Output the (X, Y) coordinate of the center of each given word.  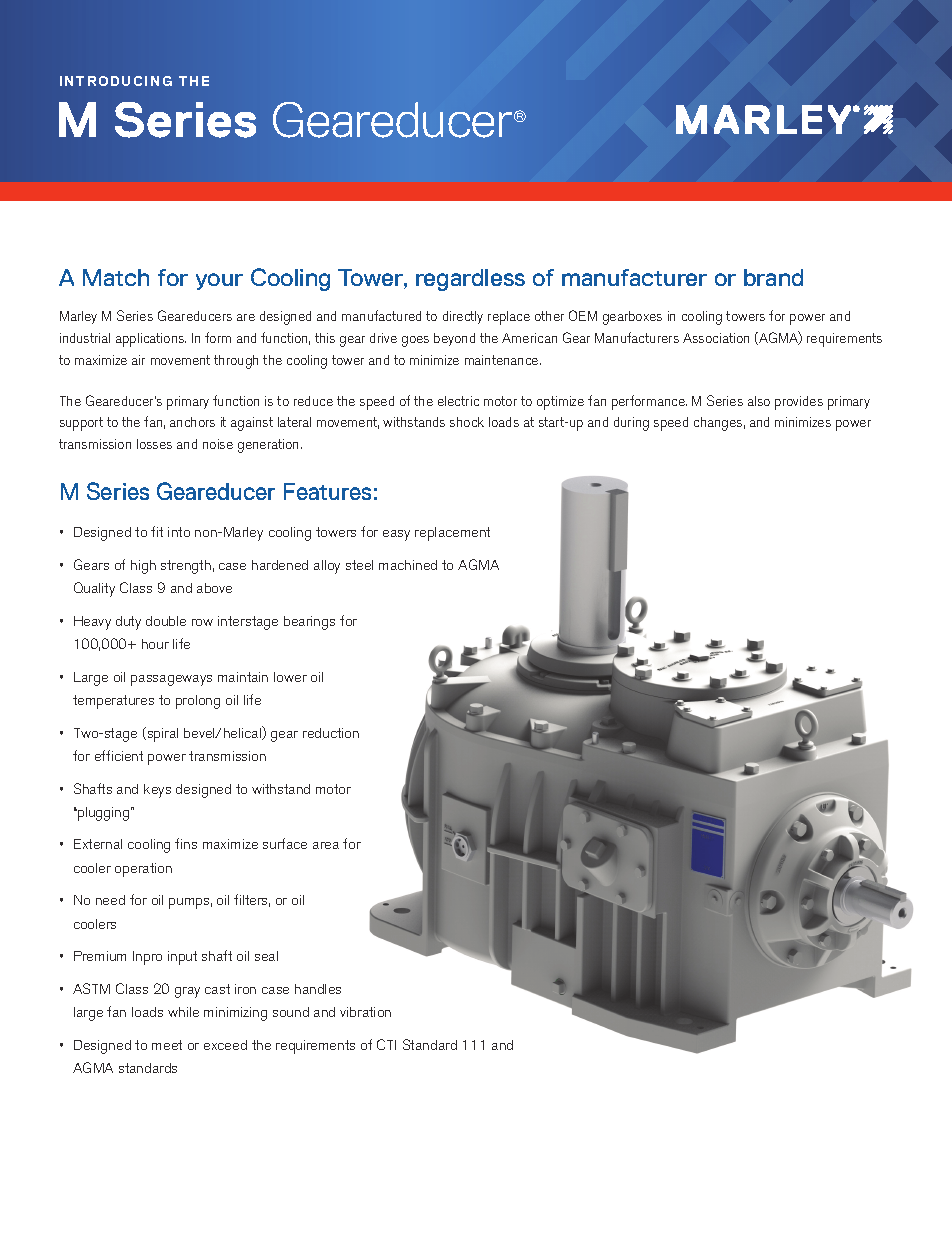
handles (318, 989)
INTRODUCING (116, 81)
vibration (365, 1012)
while (183, 1012)
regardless (470, 280)
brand (773, 277)
